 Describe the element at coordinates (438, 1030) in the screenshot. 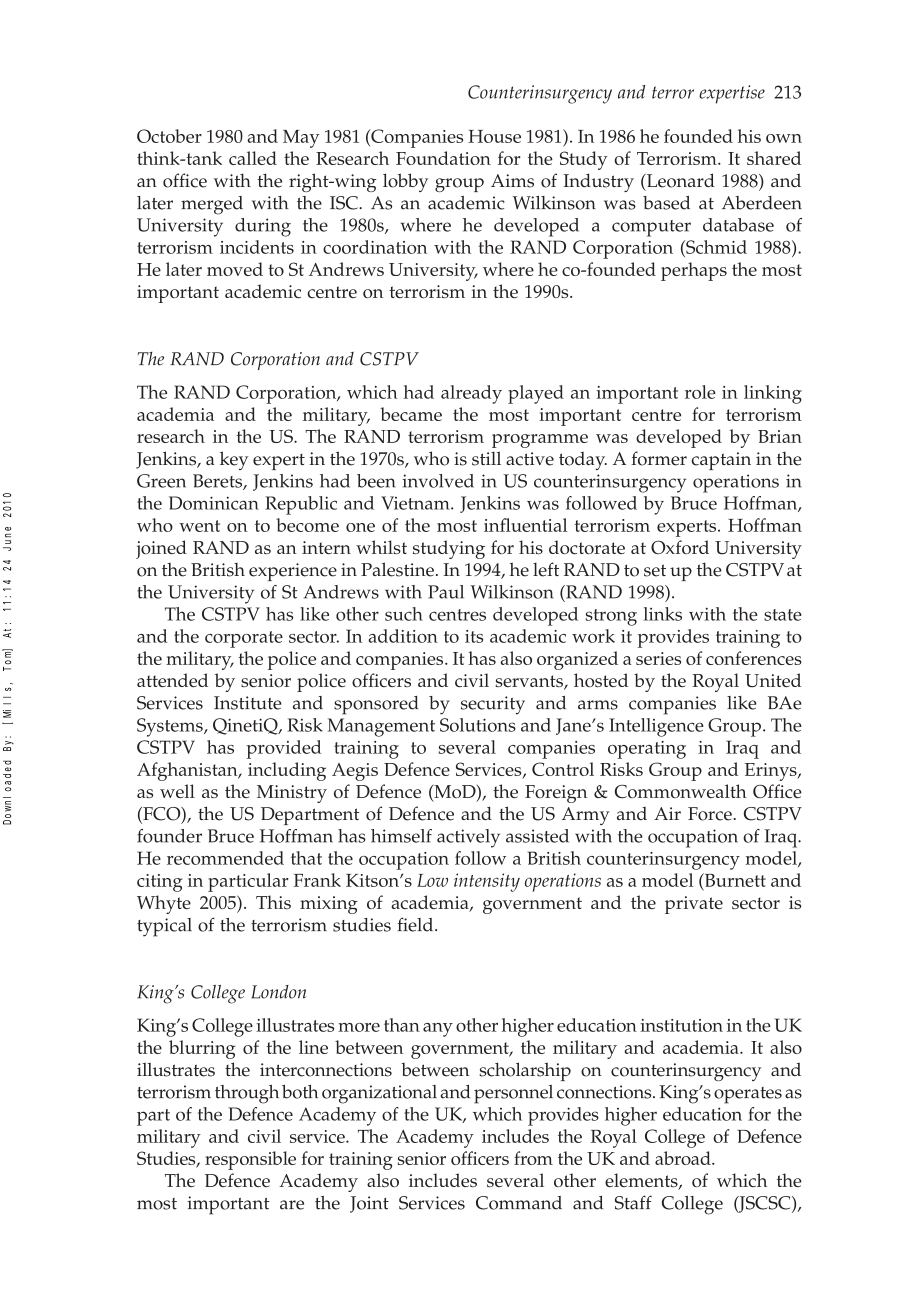

I see `any` at that location.
